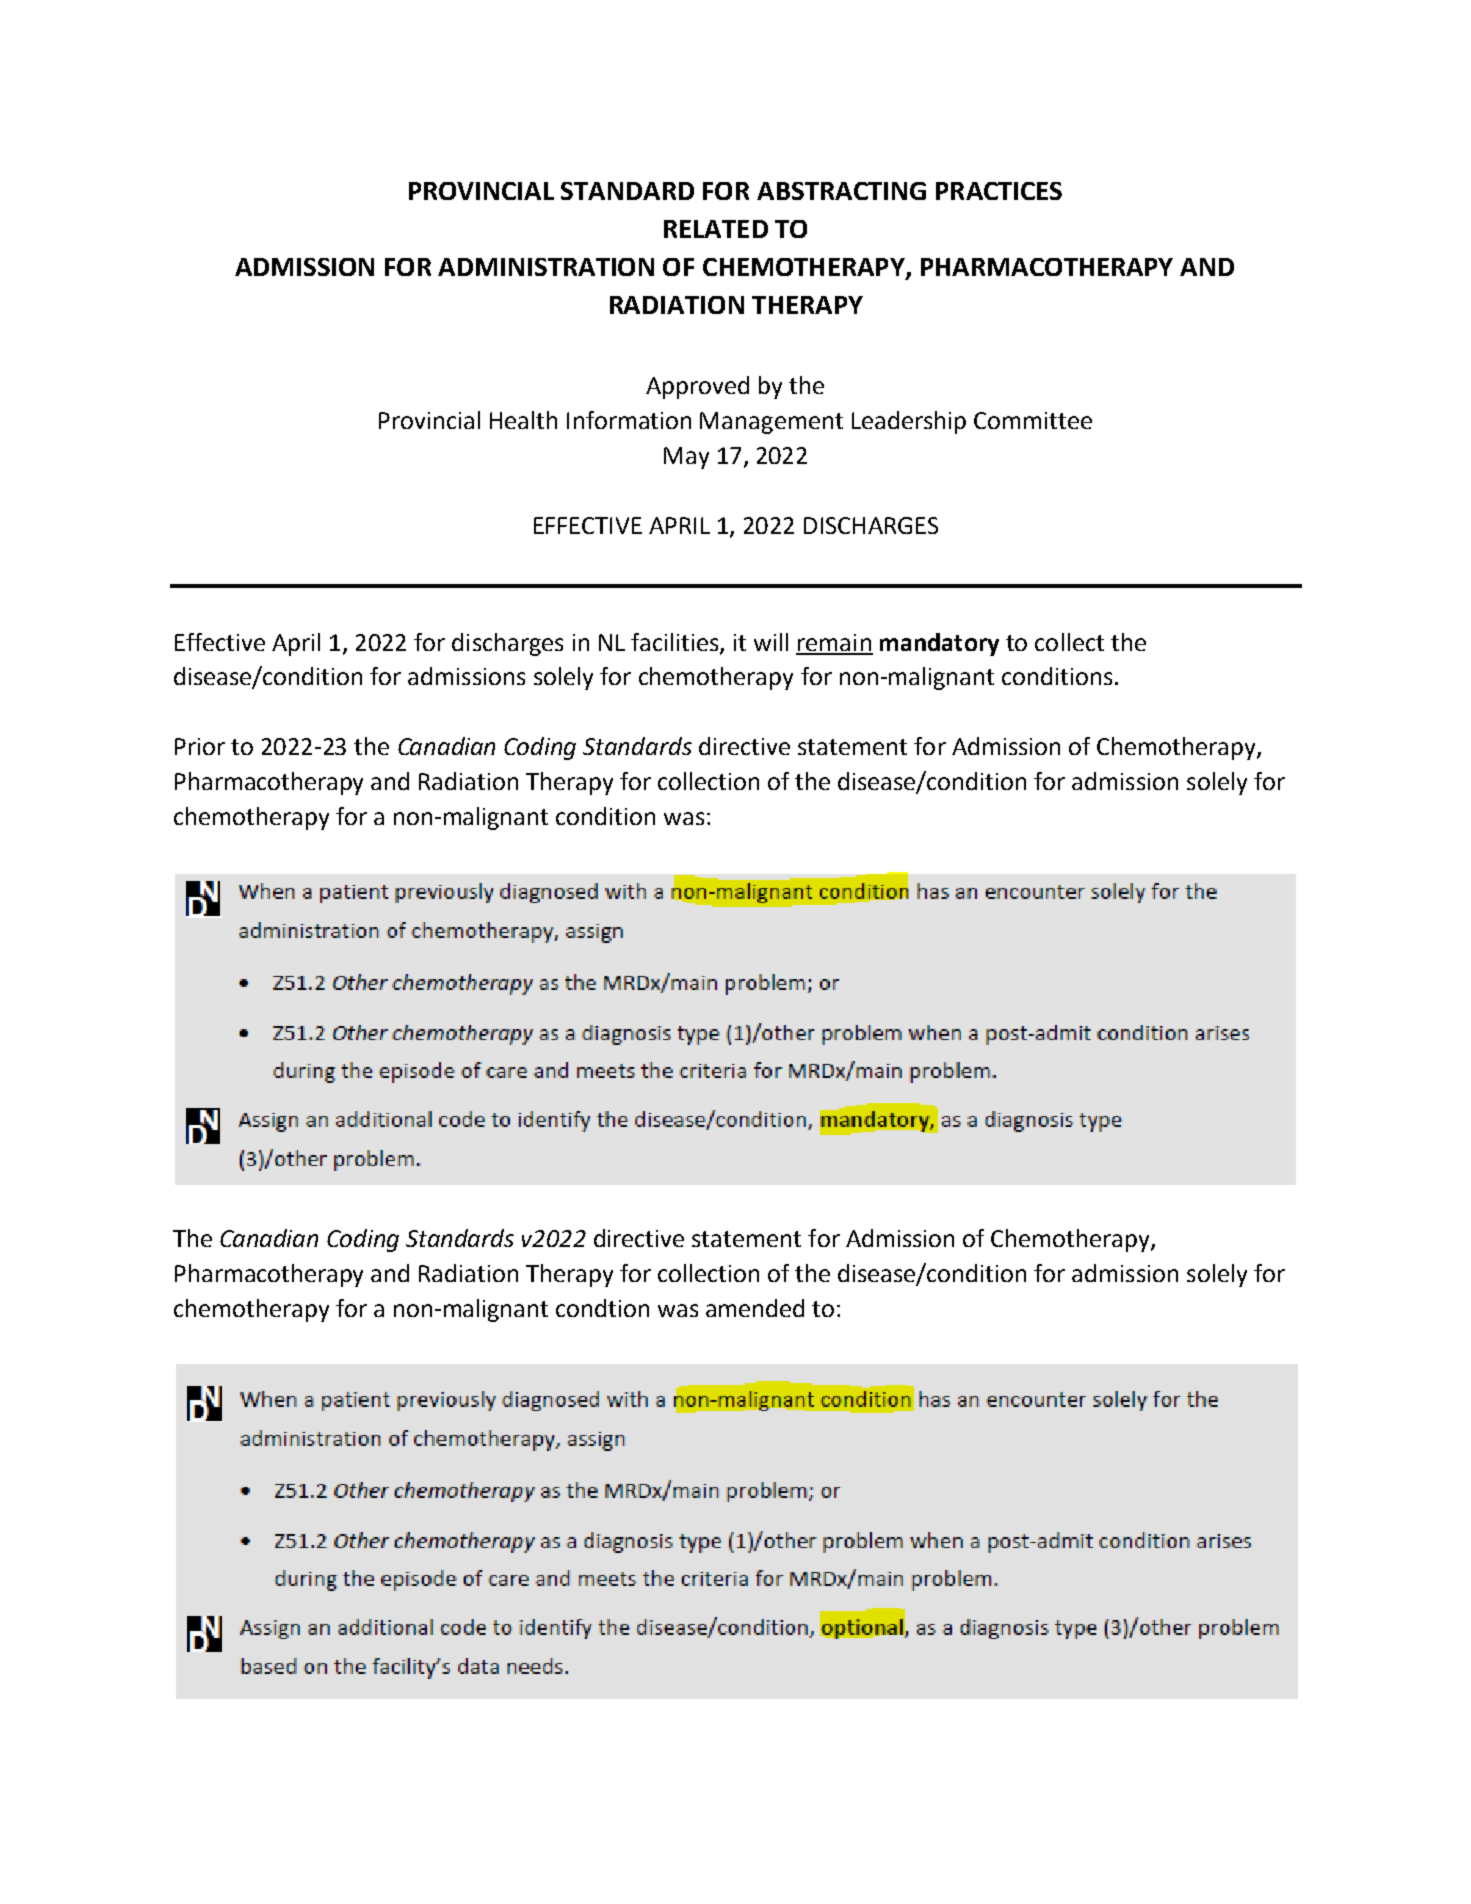 The image size is (1471, 1904). What do you see at coordinates (1033, 420) in the screenshot?
I see `Committee` at bounding box center [1033, 420].
